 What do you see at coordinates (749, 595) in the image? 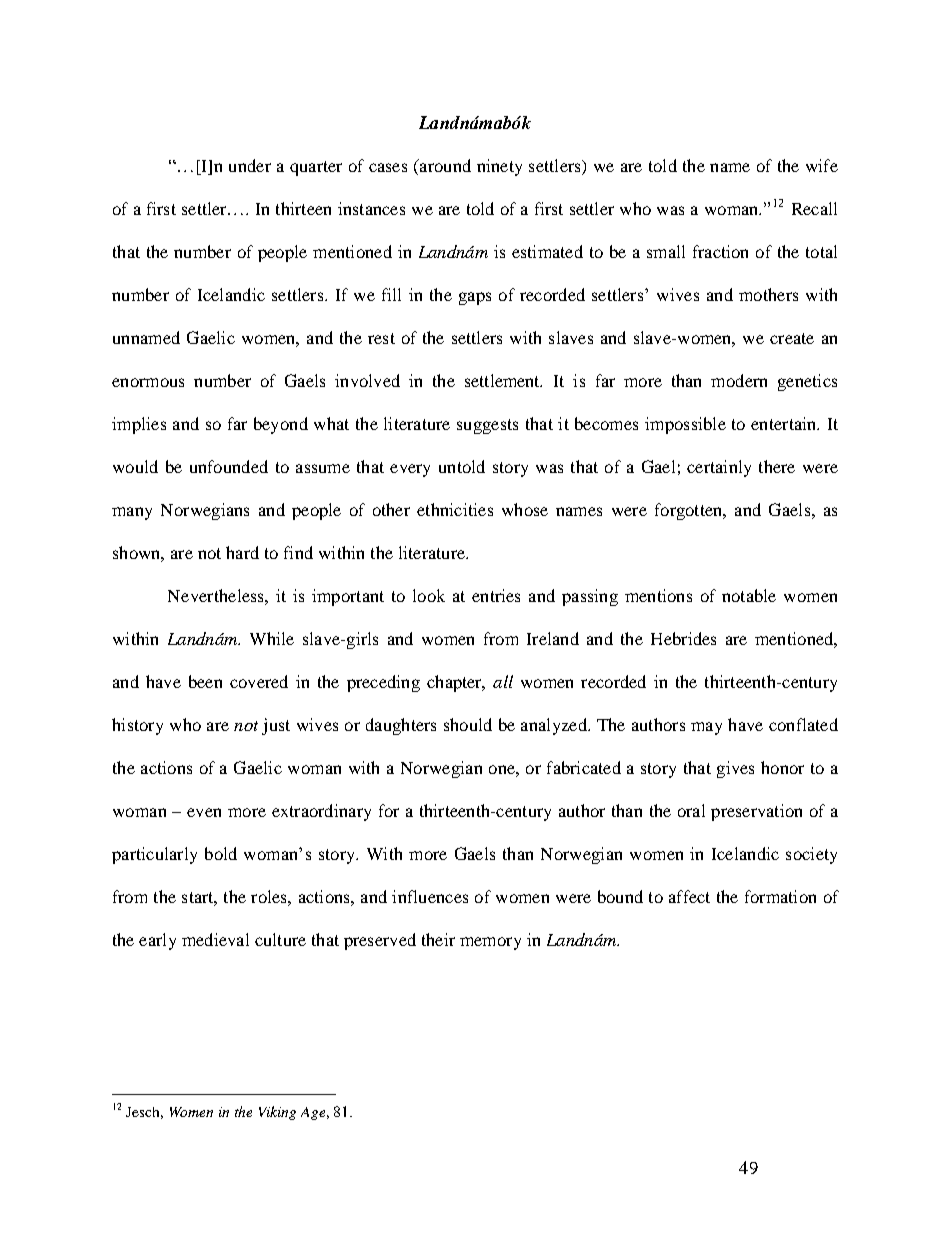
I see `notable` at bounding box center [749, 595].
